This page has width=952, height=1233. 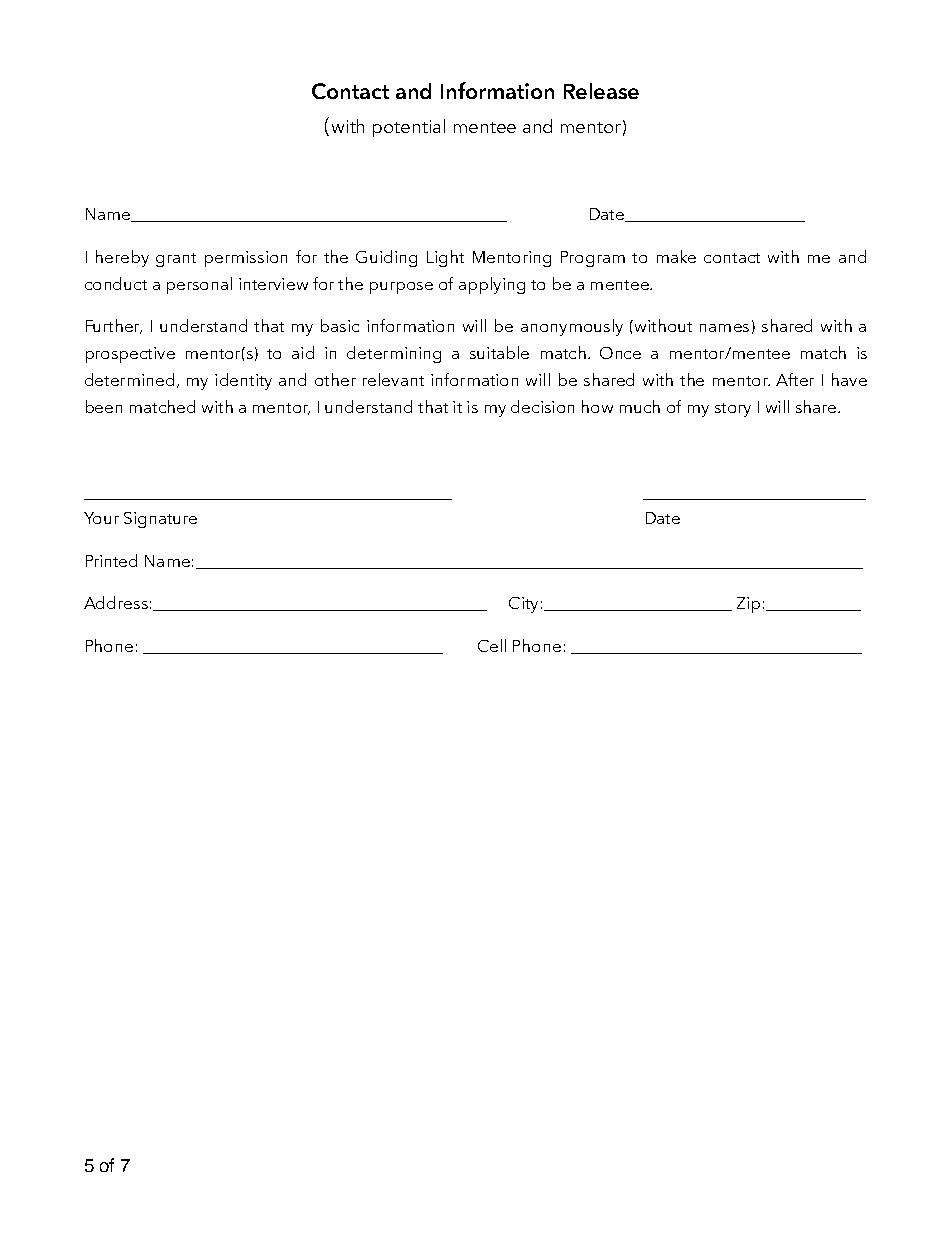 What do you see at coordinates (676, 256) in the page?
I see `make` at bounding box center [676, 256].
